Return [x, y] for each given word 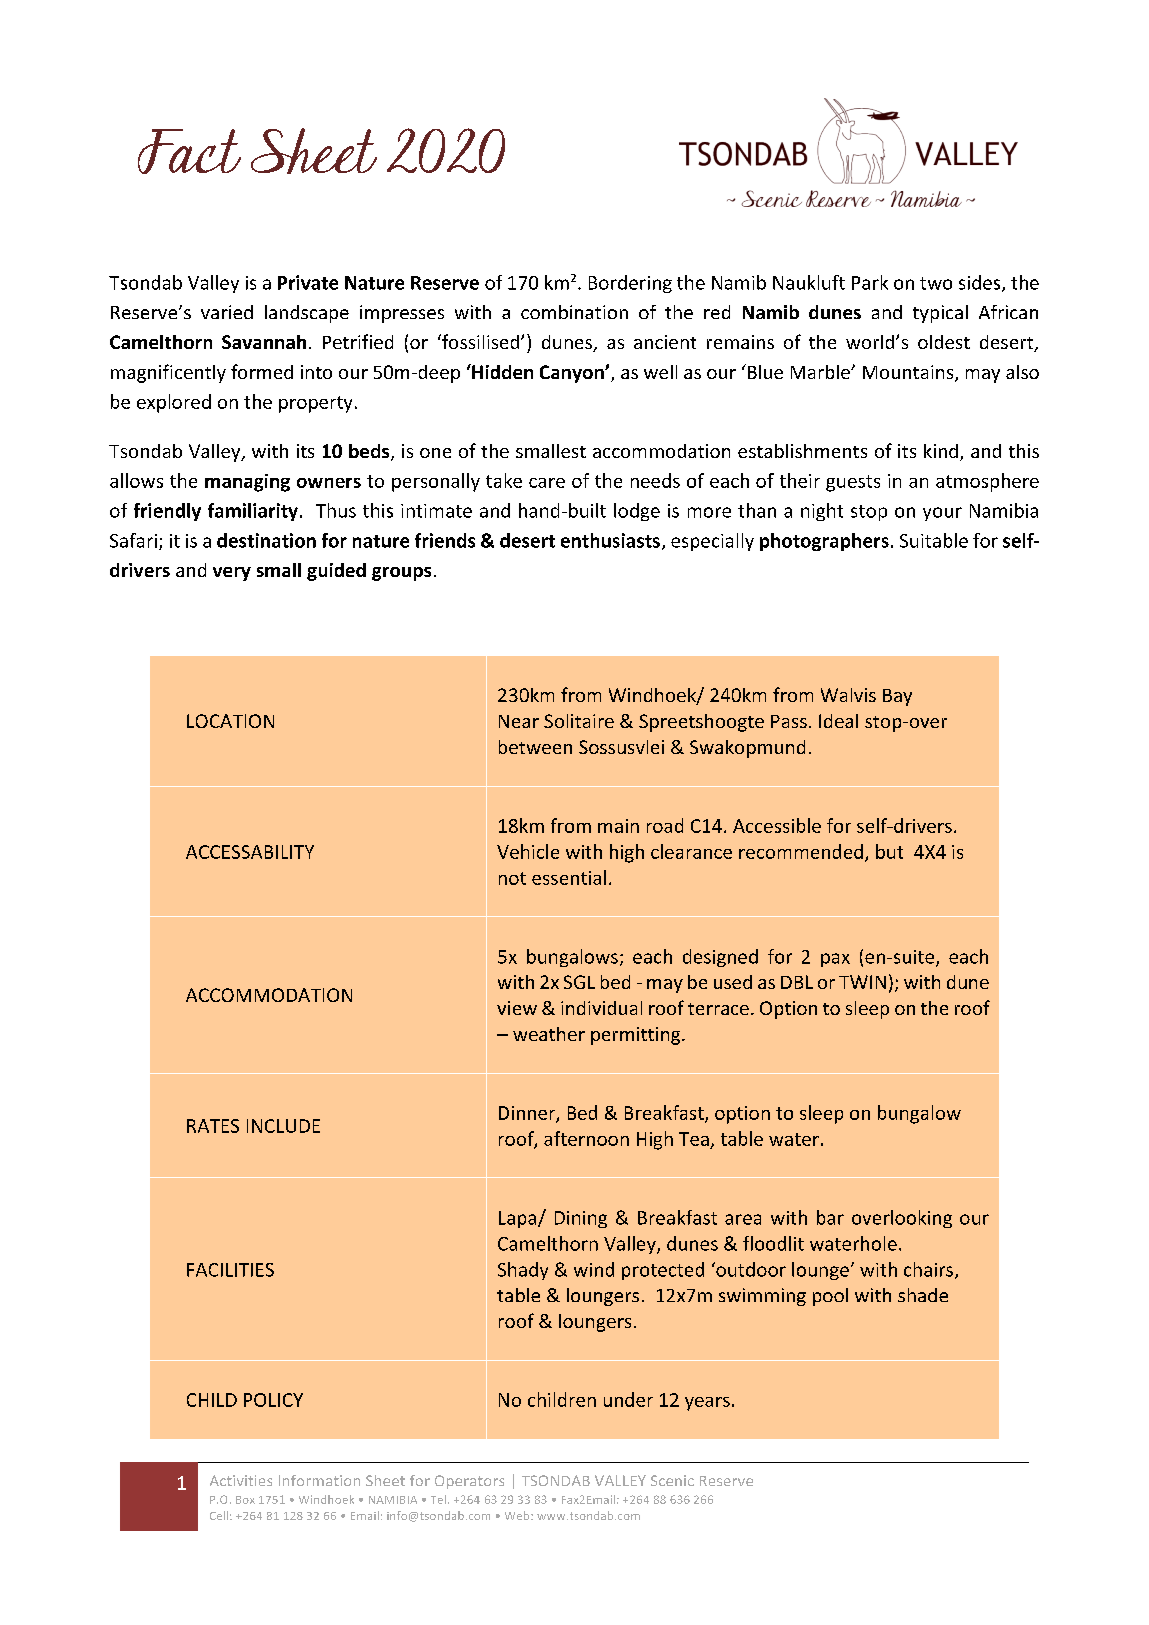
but [889, 851]
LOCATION [230, 721]
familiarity [253, 512]
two [936, 283]
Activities [241, 1480]
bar [830, 1217]
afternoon [586, 1138]
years [707, 1404]
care [547, 483]
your [942, 514]
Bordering [630, 284]
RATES [213, 1126]
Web [518, 1515]
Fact [189, 151]
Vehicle [528, 851]
